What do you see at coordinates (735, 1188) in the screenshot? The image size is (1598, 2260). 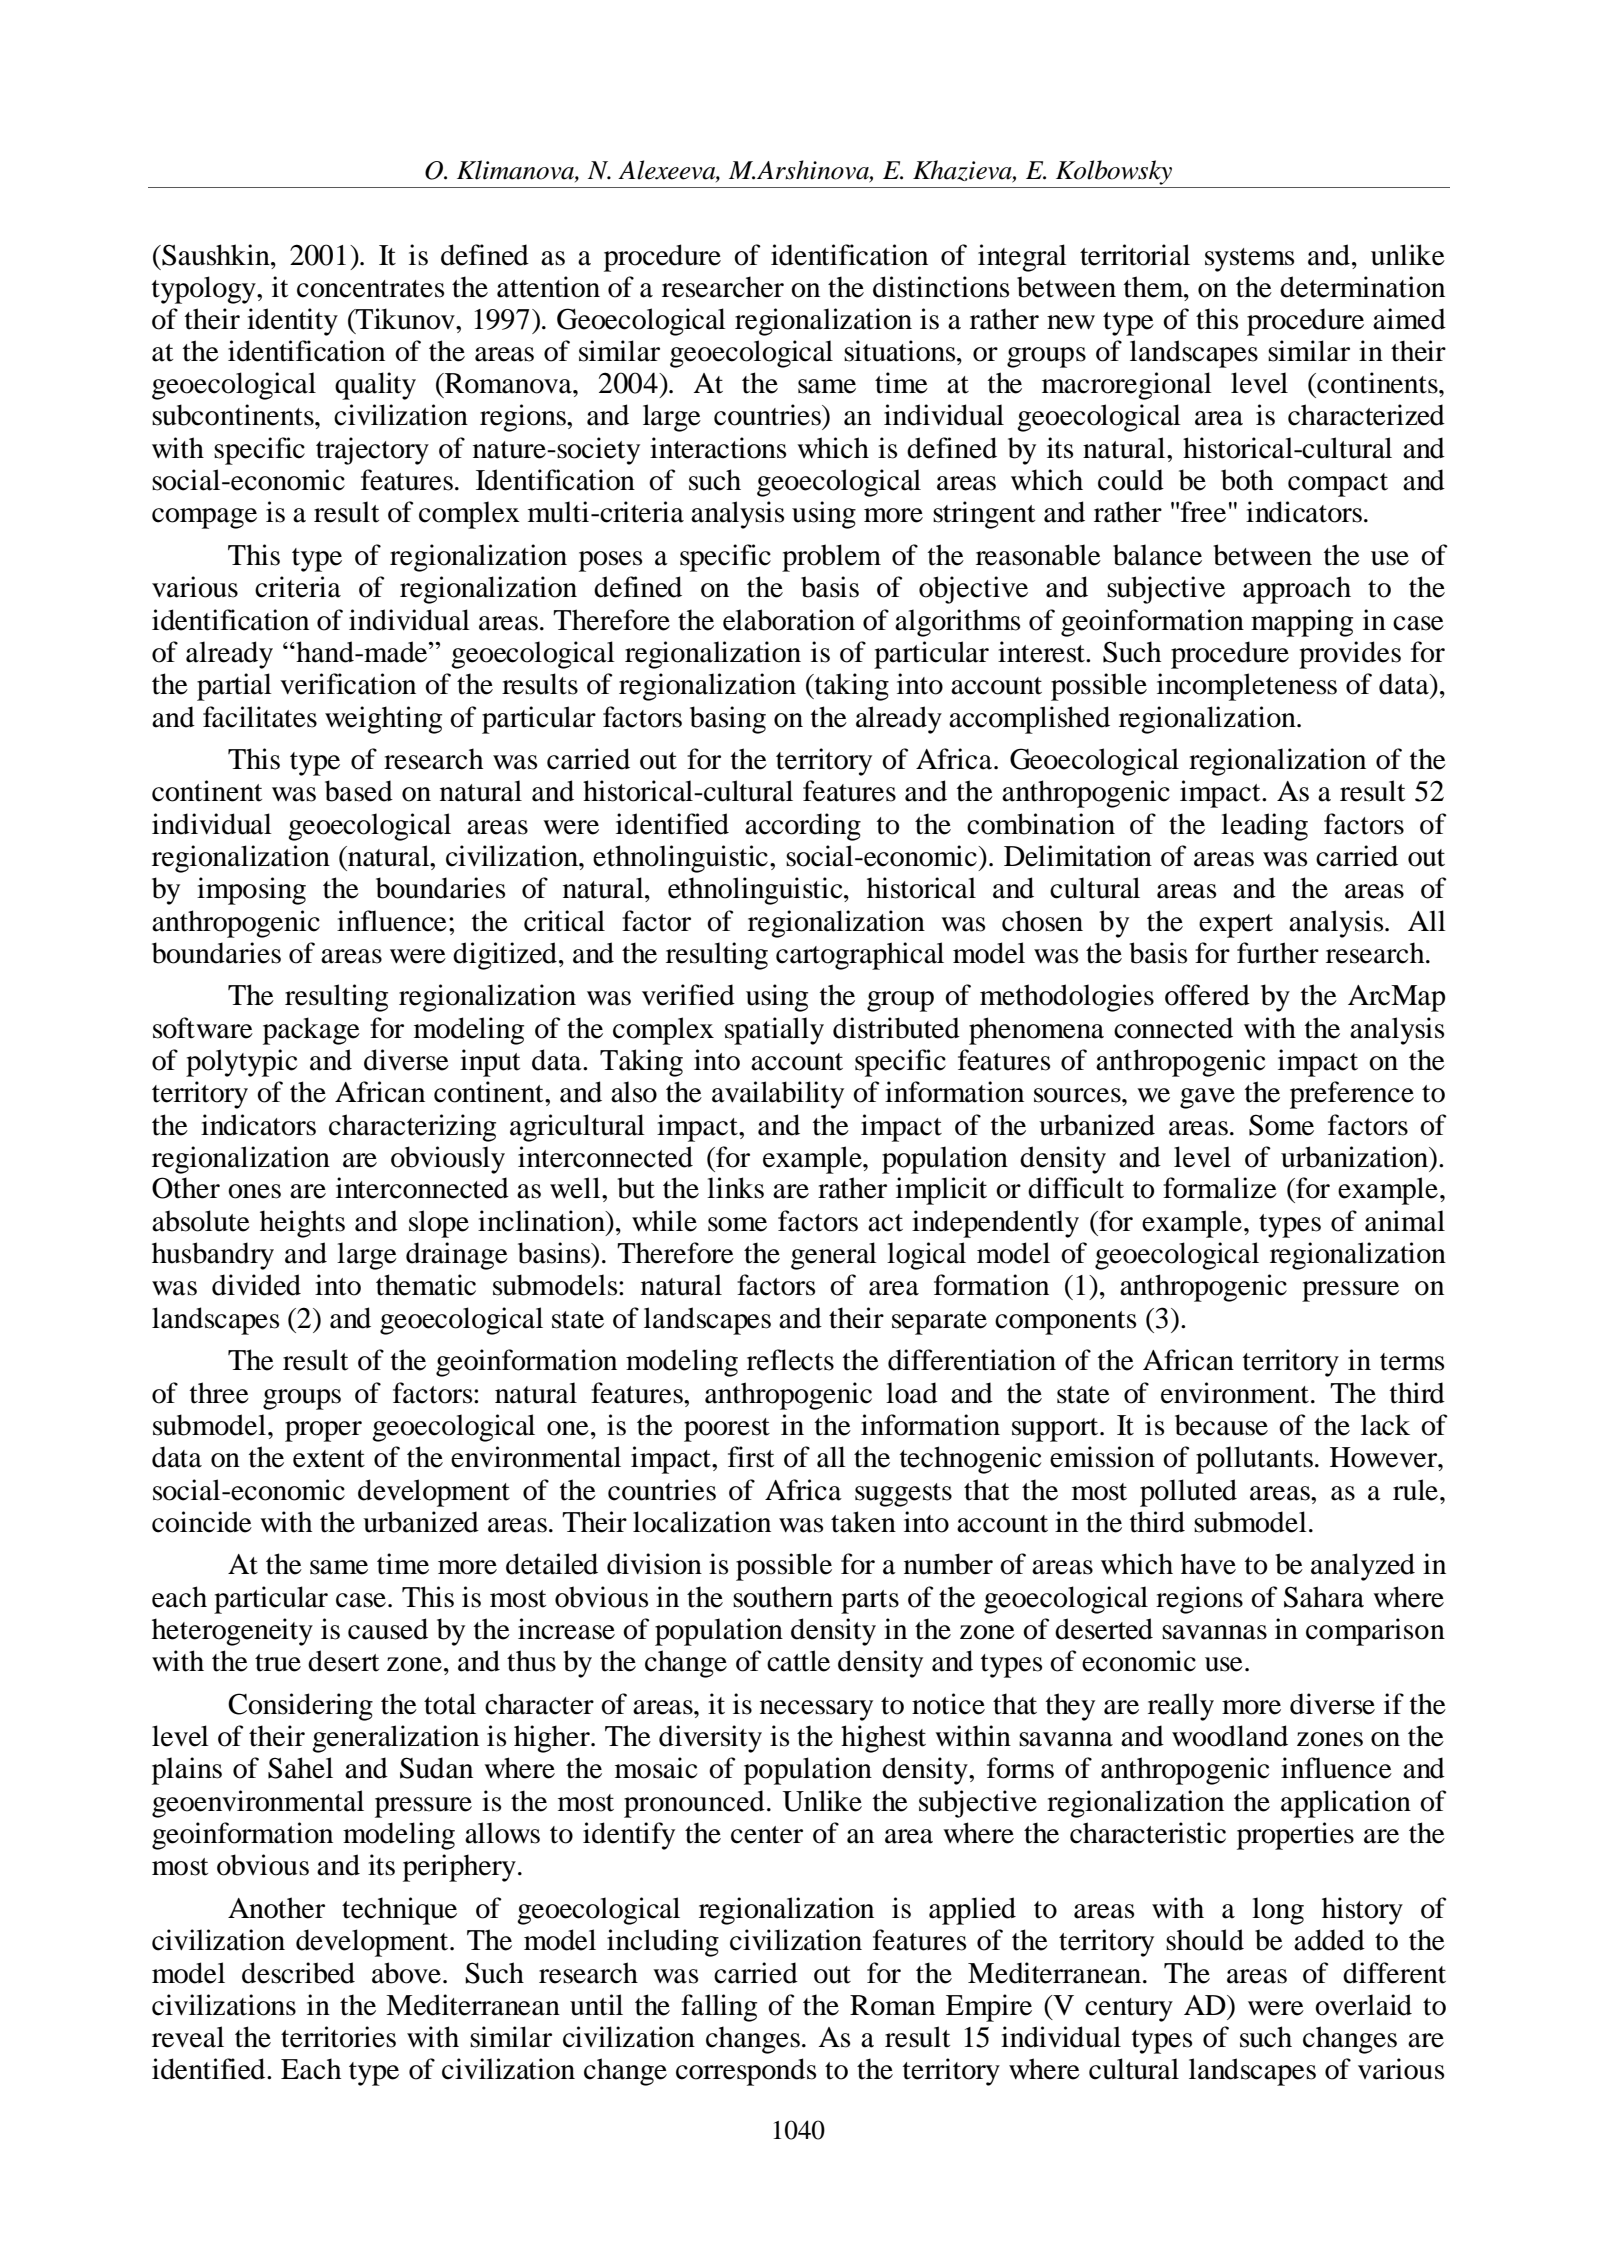 I see `links` at bounding box center [735, 1188].
